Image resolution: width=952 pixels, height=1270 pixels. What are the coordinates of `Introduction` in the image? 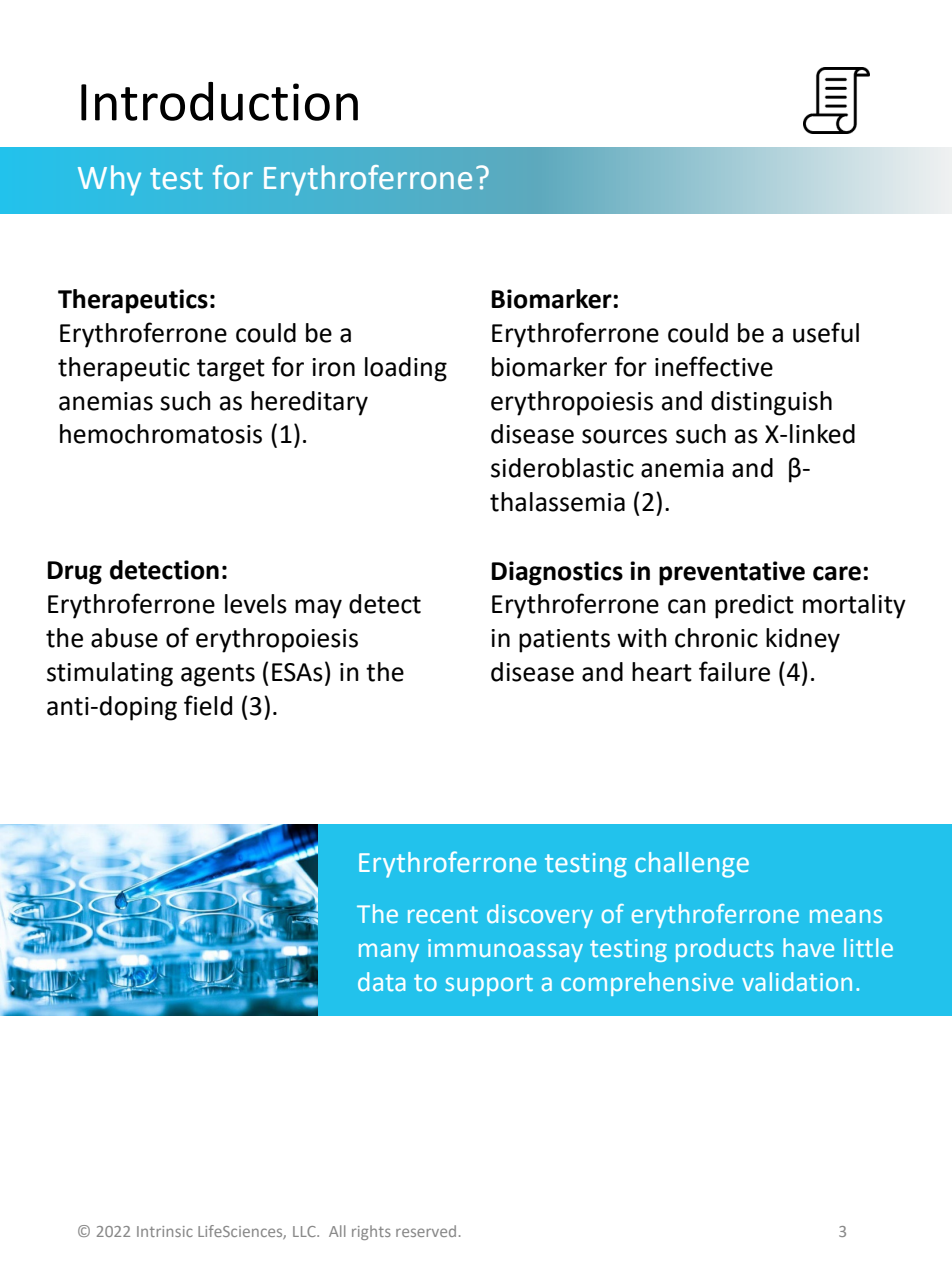 It's located at (219, 101).
